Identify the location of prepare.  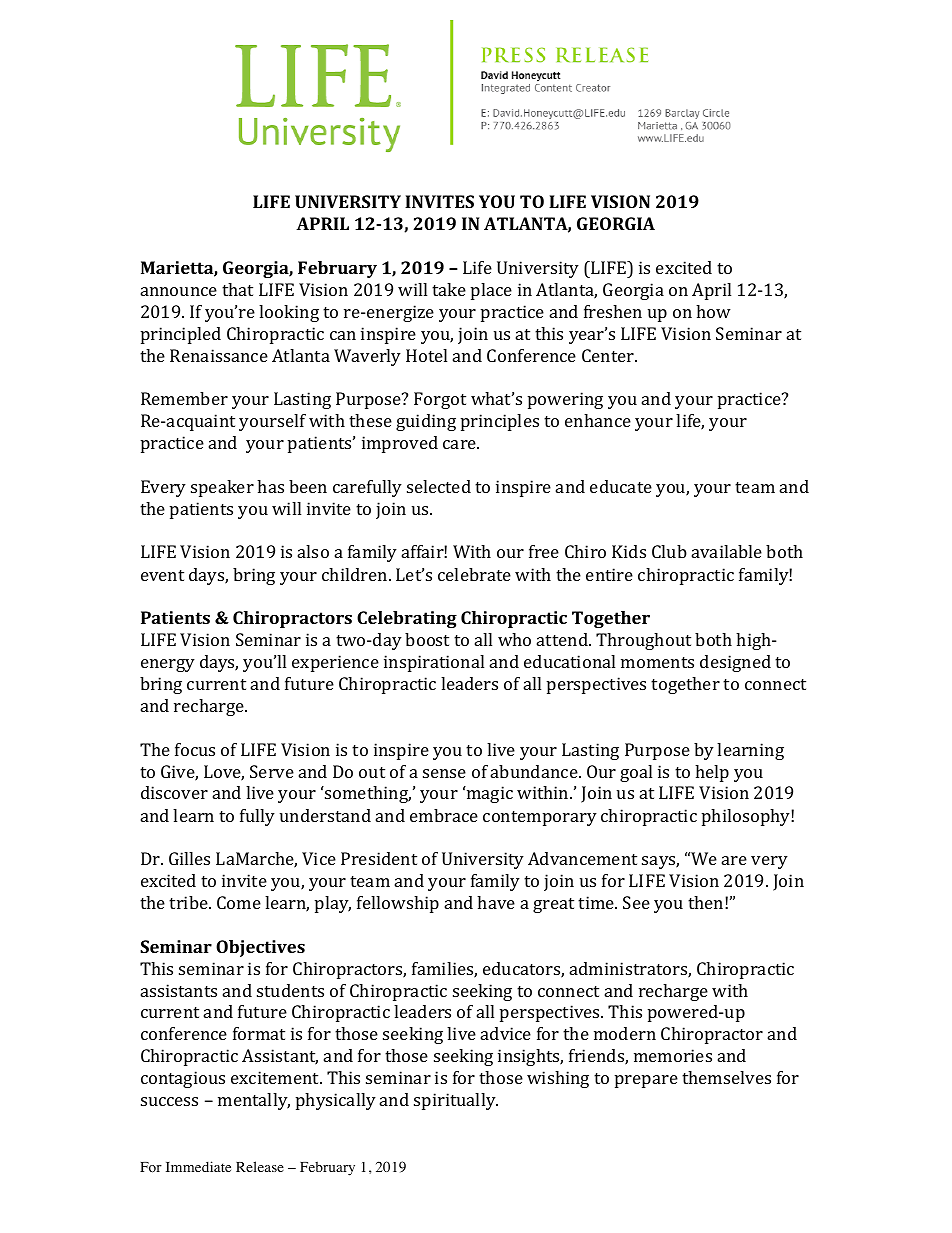
(646, 1081).
